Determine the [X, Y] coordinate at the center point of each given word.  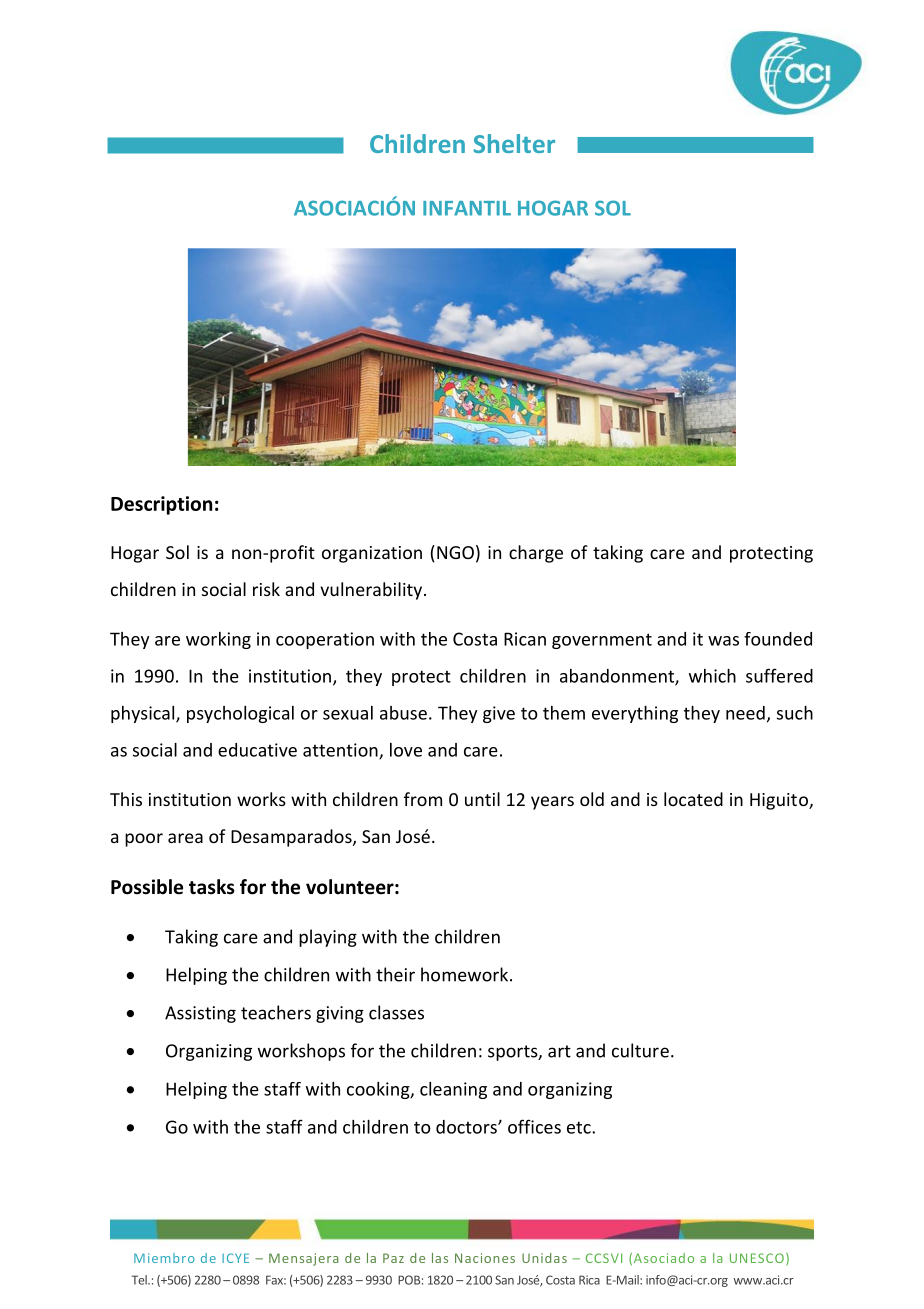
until [482, 799]
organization [372, 554]
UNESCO [757, 1258]
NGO [455, 552]
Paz [393, 1258]
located [693, 799]
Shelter [514, 143]
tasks [212, 887]
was [723, 641]
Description [161, 505]
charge [536, 554]
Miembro [164, 1258]
